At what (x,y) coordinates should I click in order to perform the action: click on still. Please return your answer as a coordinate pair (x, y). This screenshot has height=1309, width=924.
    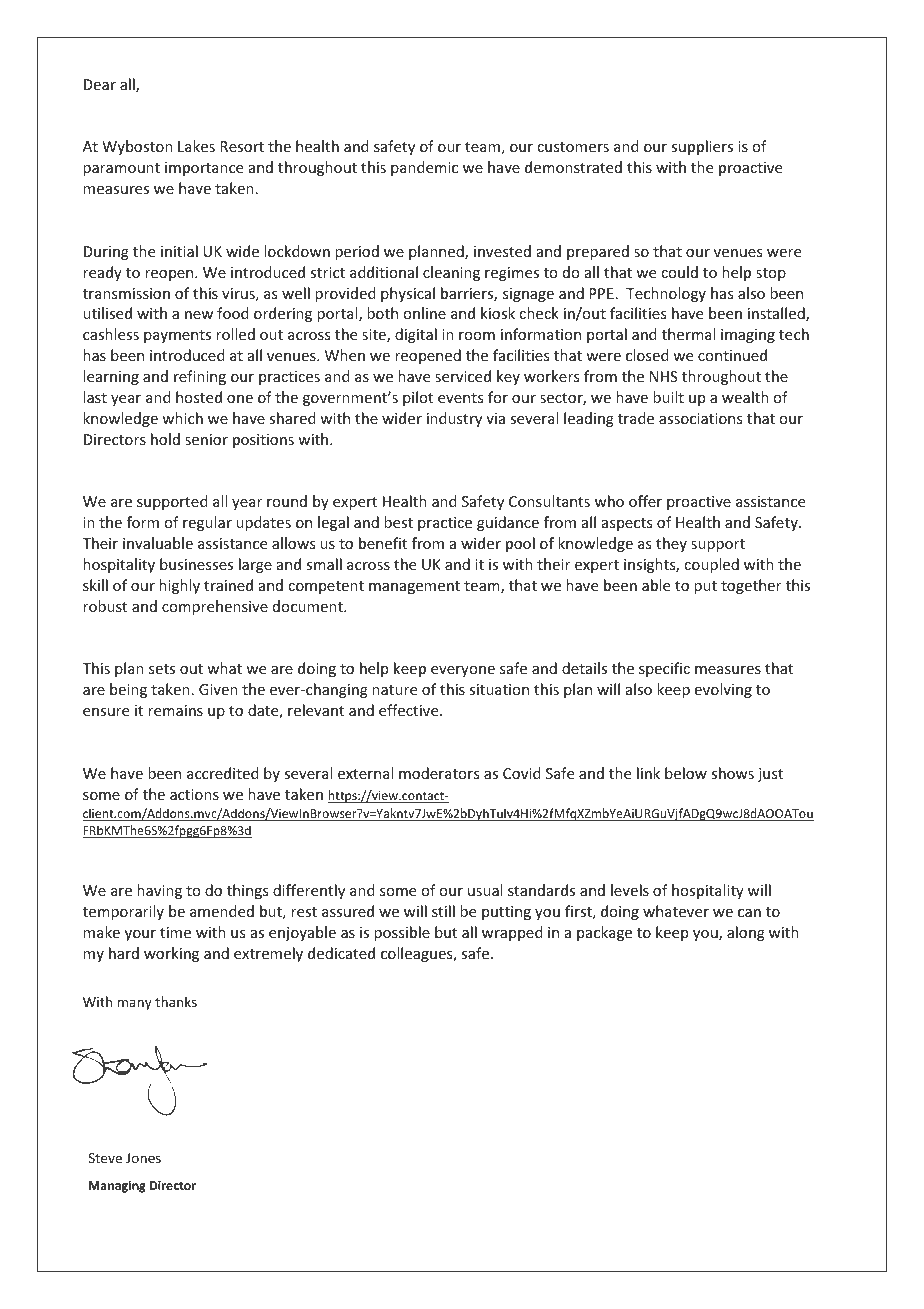
    Looking at the image, I should click on (443, 911).
